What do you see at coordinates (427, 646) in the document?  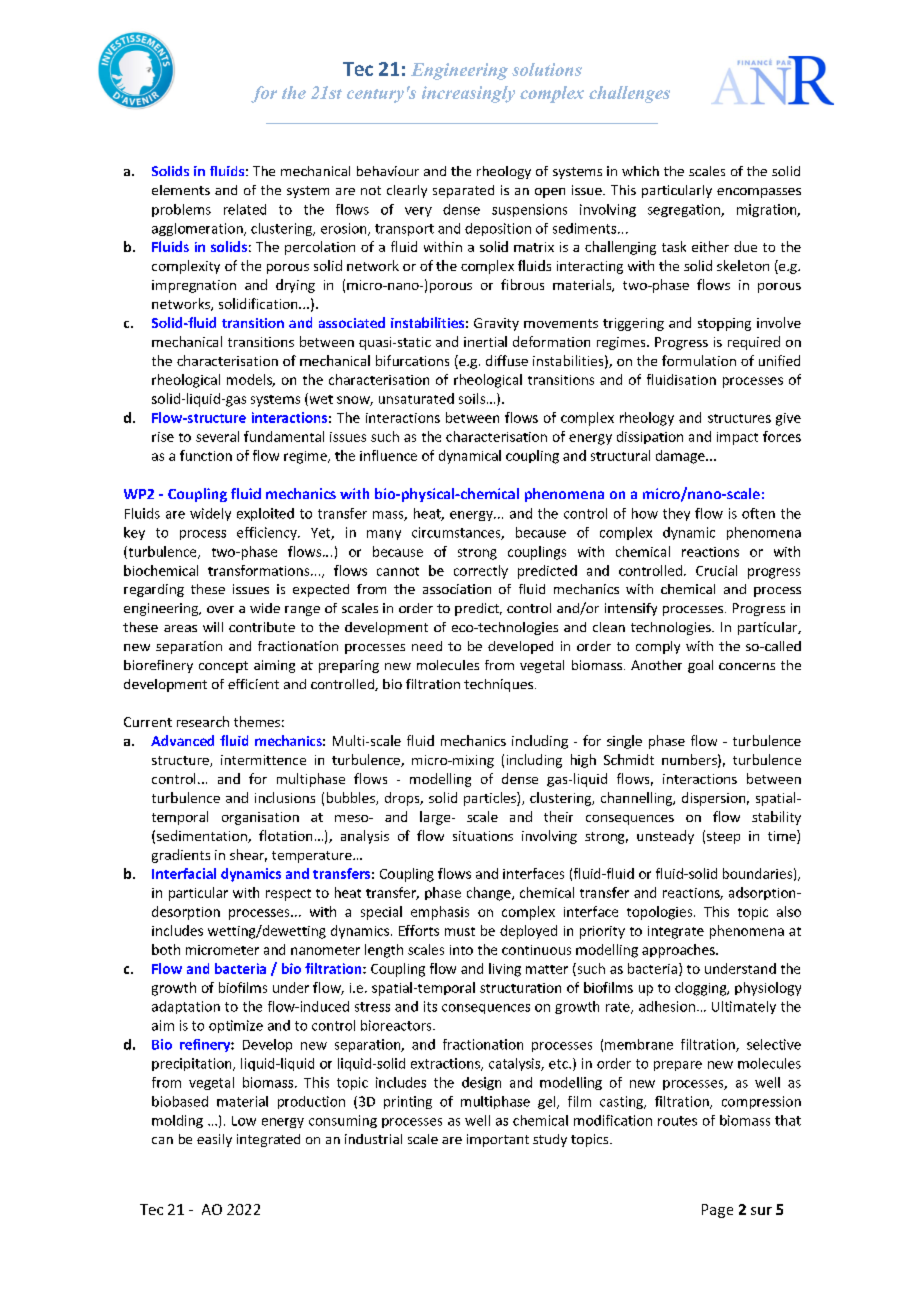 I see `need` at bounding box center [427, 646].
